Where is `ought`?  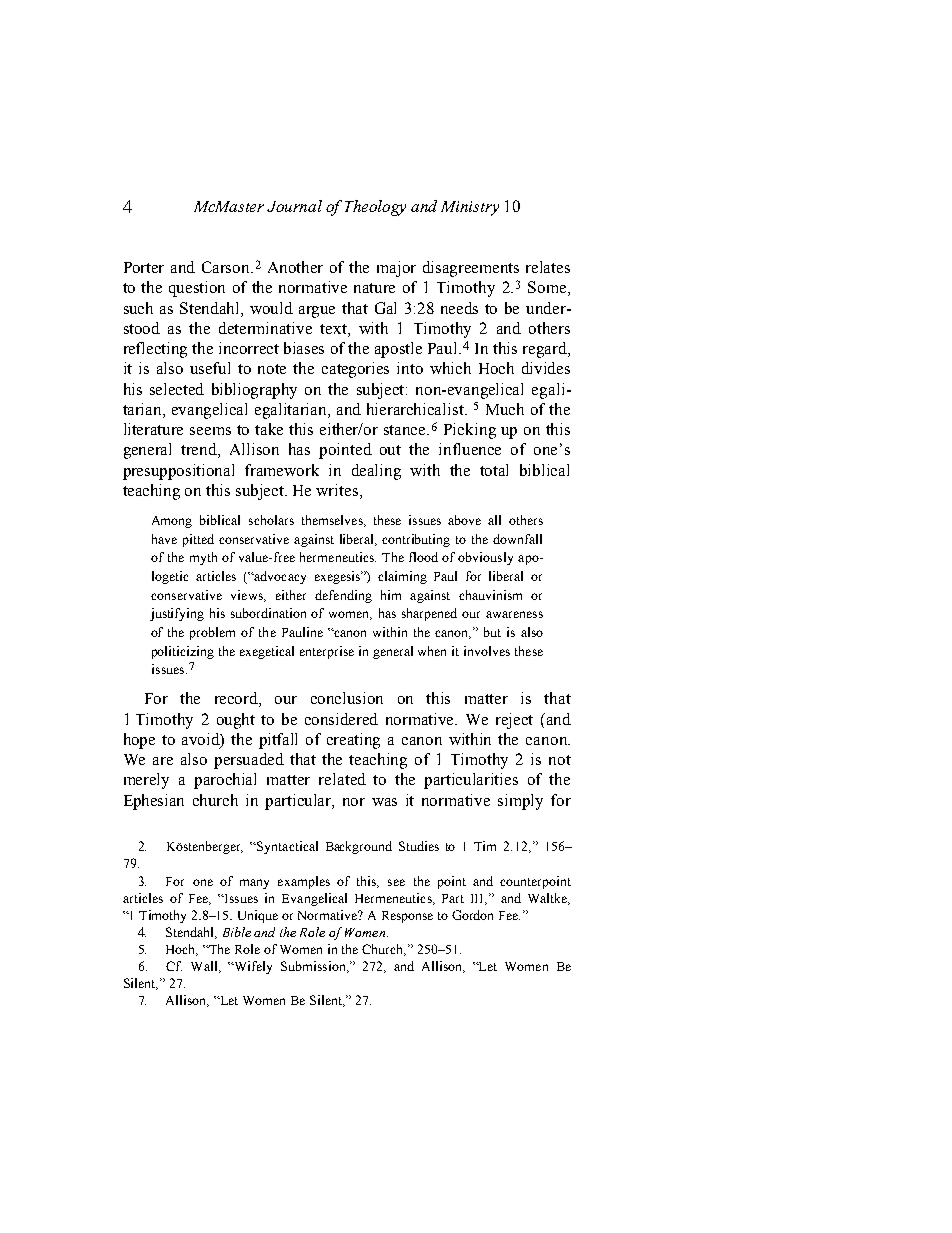 ought is located at coordinates (236, 721).
